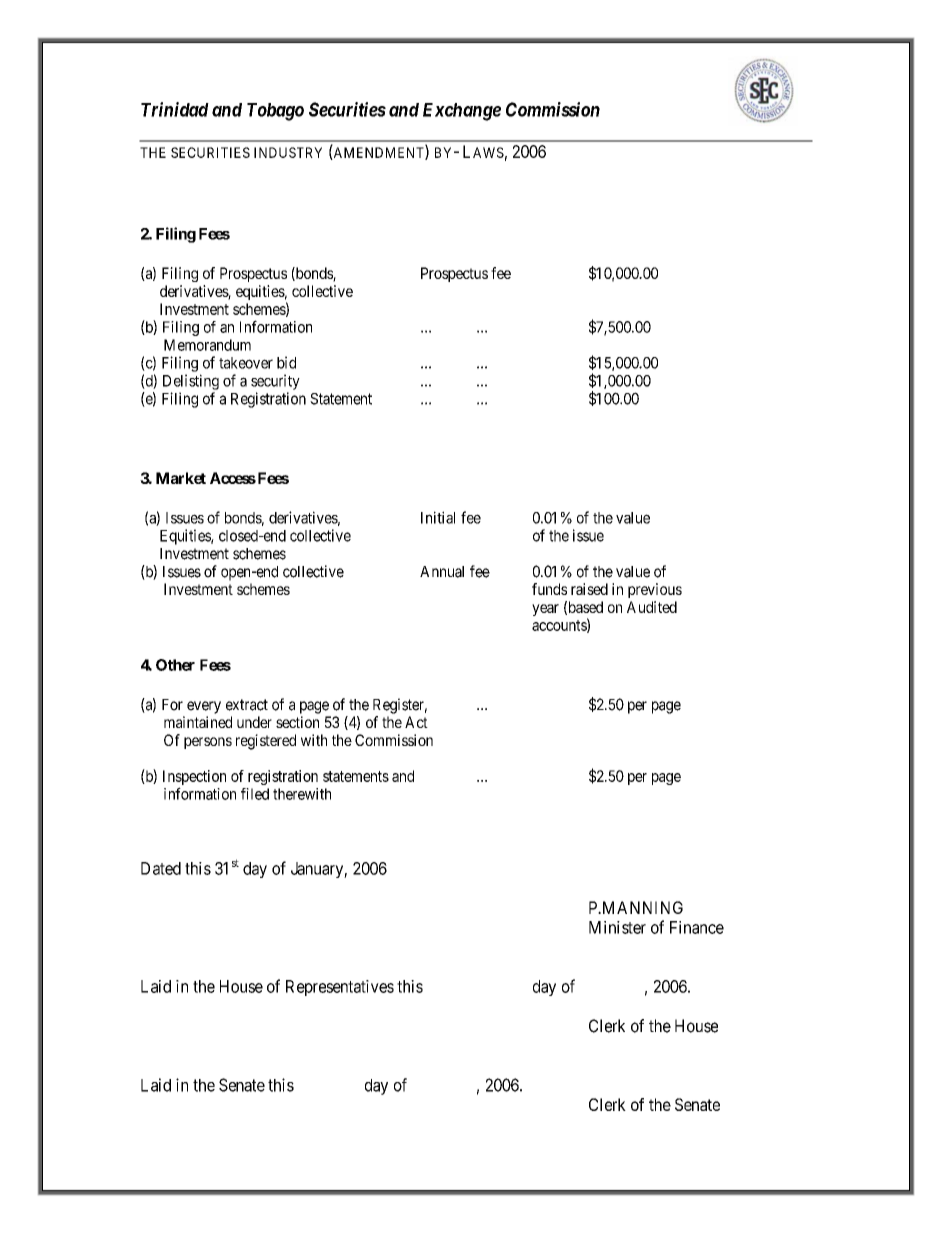  What do you see at coordinates (275, 112) in the screenshot?
I see `Tobago` at bounding box center [275, 112].
